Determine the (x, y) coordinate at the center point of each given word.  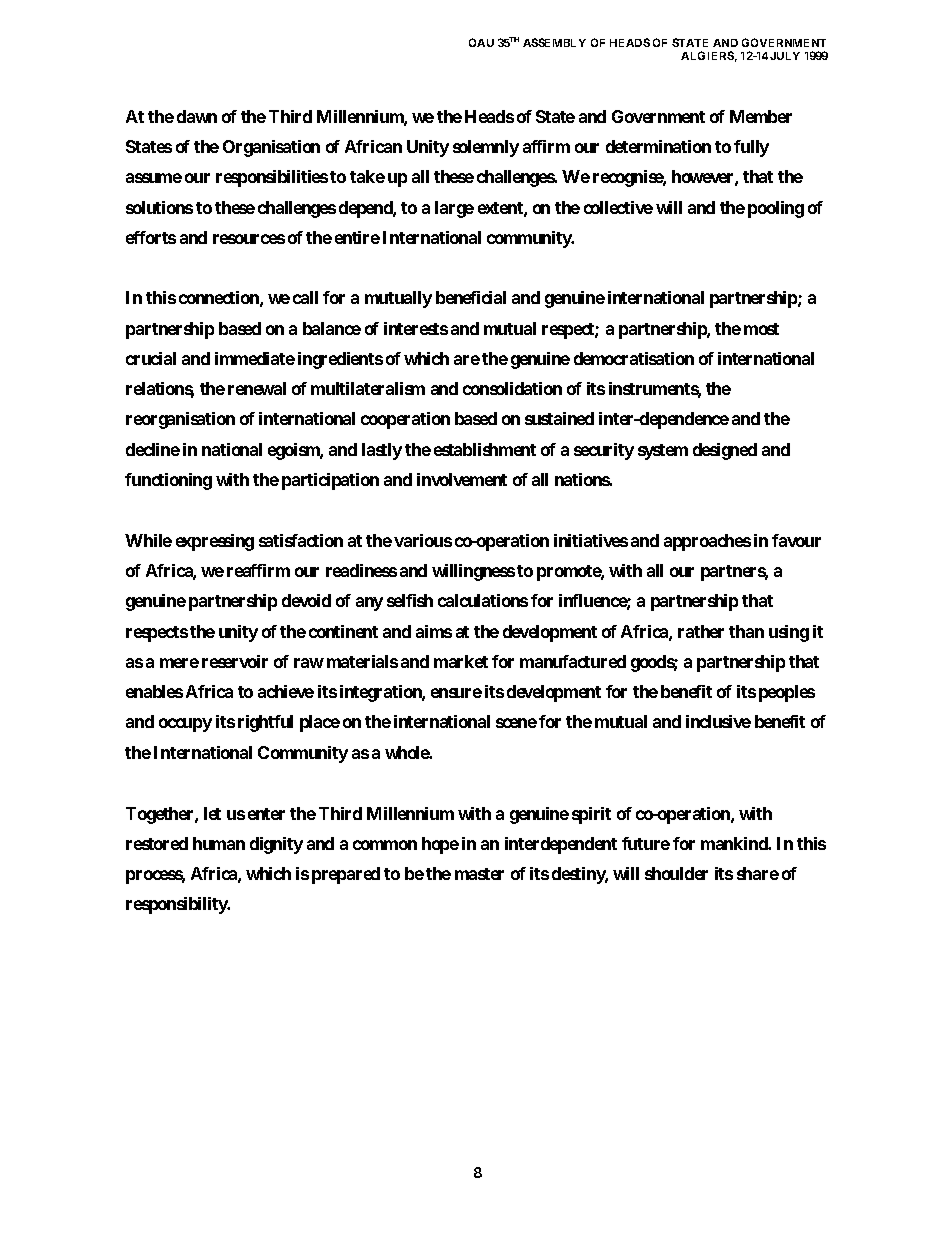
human (219, 843)
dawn (197, 116)
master (479, 874)
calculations (483, 600)
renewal (257, 388)
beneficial (471, 297)
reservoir (235, 661)
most (761, 329)
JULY (785, 56)
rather (701, 631)
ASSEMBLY (554, 42)
